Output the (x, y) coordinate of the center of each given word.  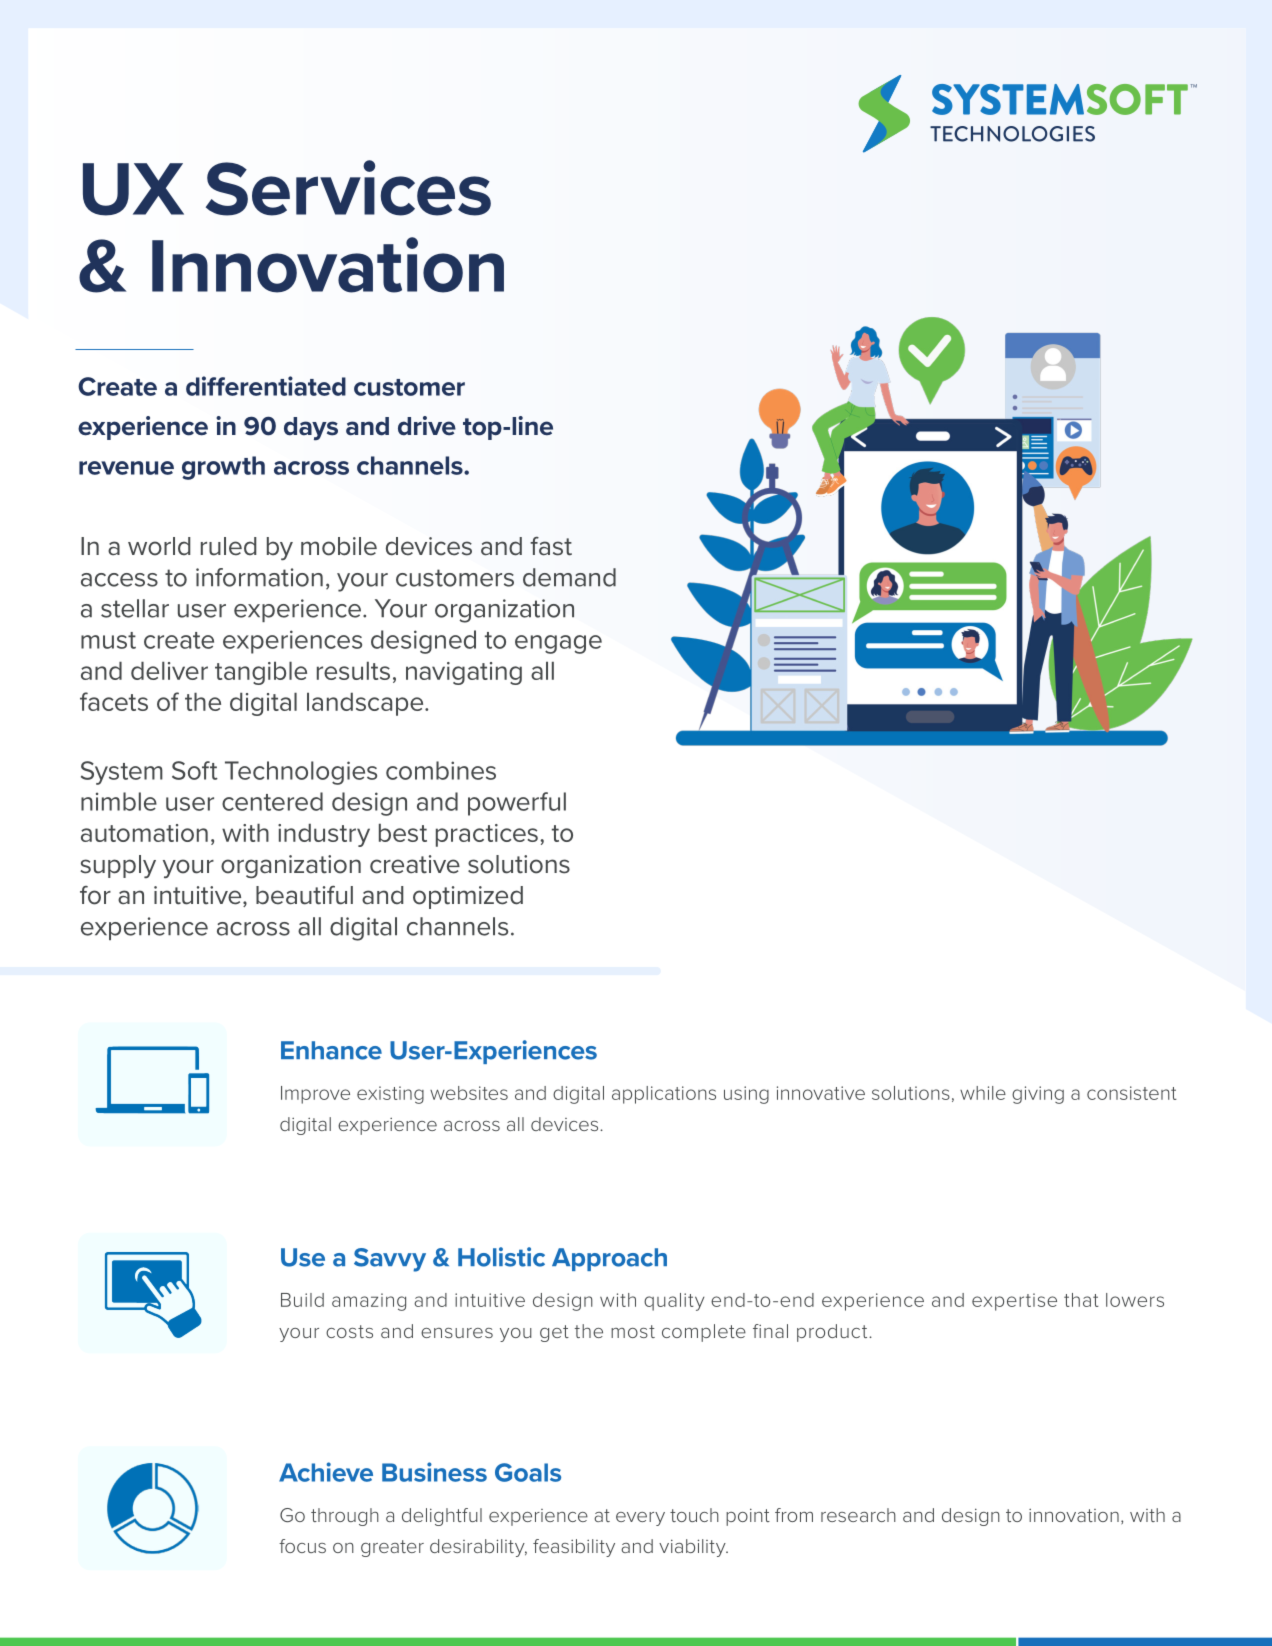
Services (348, 188)
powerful (517, 804)
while (983, 1093)
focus (302, 1546)
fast (551, 546)
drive (427, 426)
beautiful (304, 895)
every (640, 1519)
